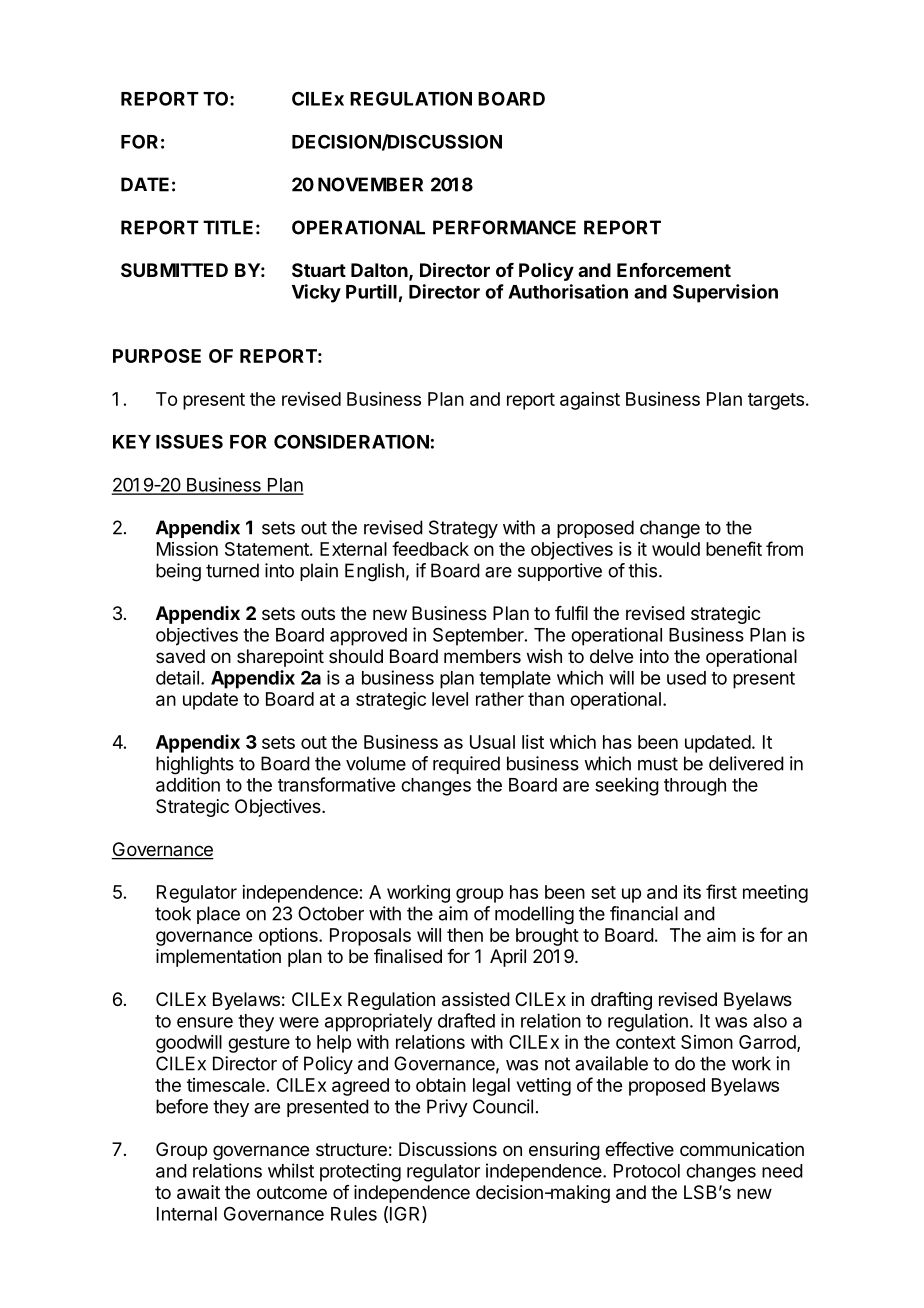 The width and height of the page is (924, 1308). I want to click on ISSUES, so click(189, 441).
